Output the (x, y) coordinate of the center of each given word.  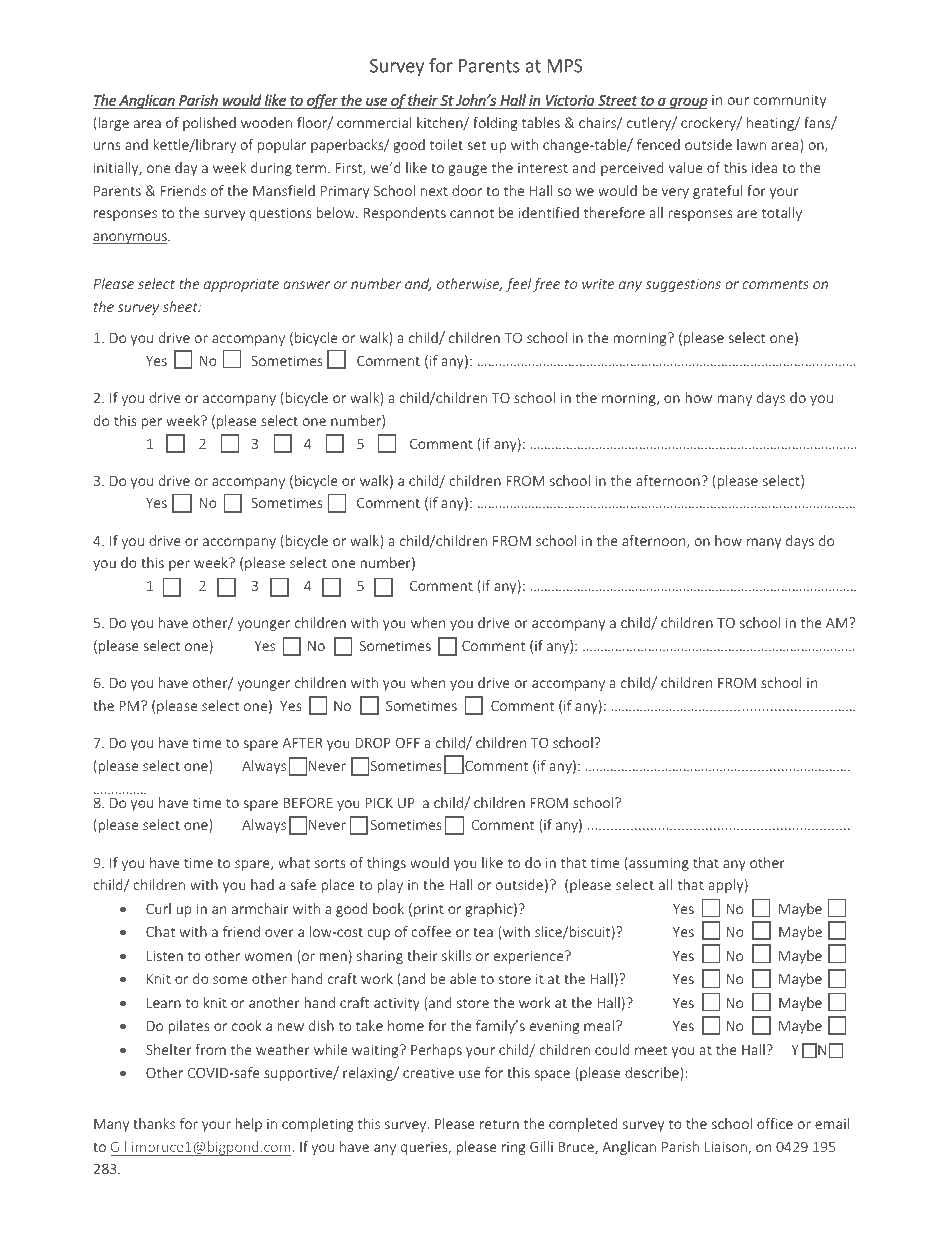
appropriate (241, 285)
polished (209, 124)
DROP (373, 742)
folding (495, 124)
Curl (158, 908)
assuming (658, 864)
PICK (379, 802)
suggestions (683, 285)
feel (518, 285)
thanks (154, 1123)
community (790, 101)
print (429, 910)
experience (530, 957)
